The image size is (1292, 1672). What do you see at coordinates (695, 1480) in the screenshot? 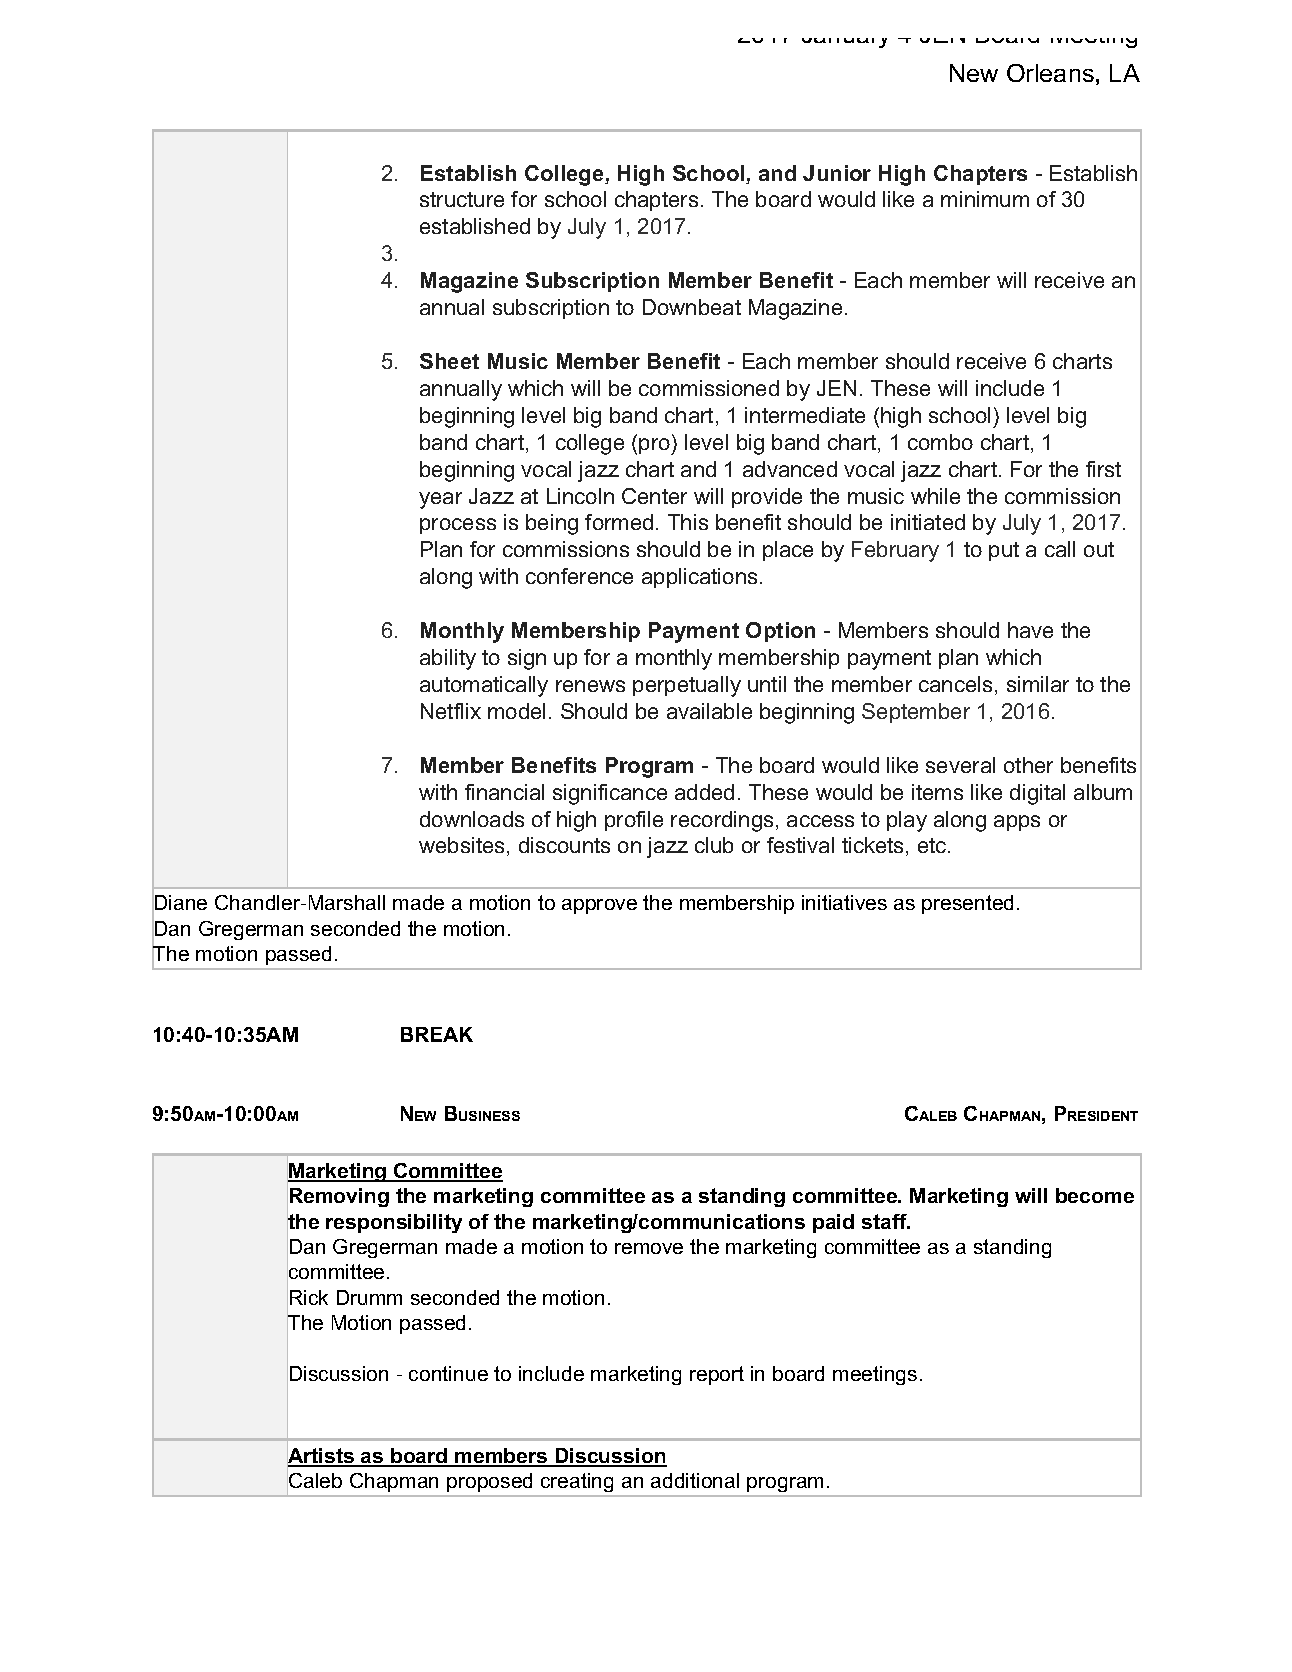
I see `additional` at bounding box center [695, 1480].
